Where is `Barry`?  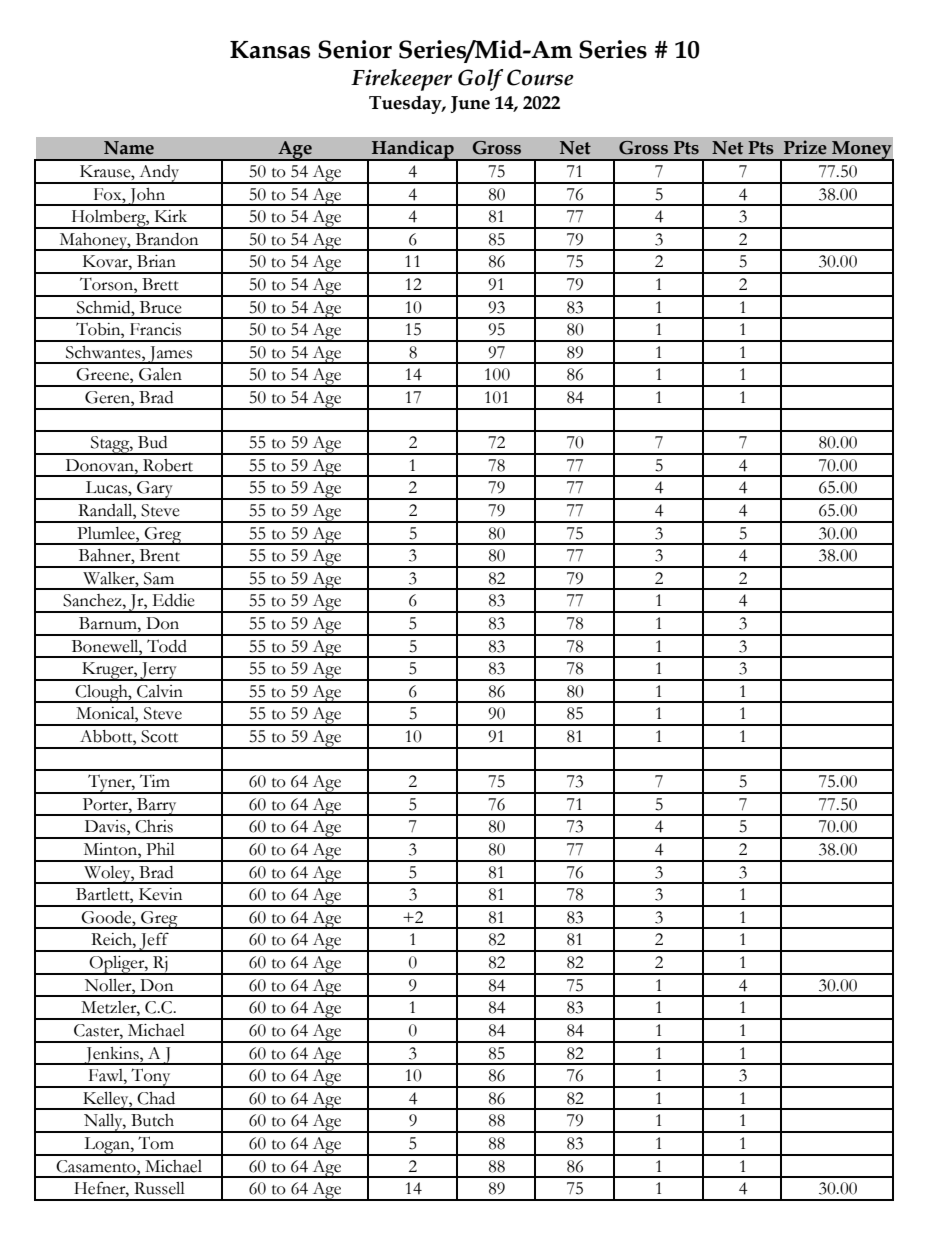
Barry is located at coordinates (157, 807).
